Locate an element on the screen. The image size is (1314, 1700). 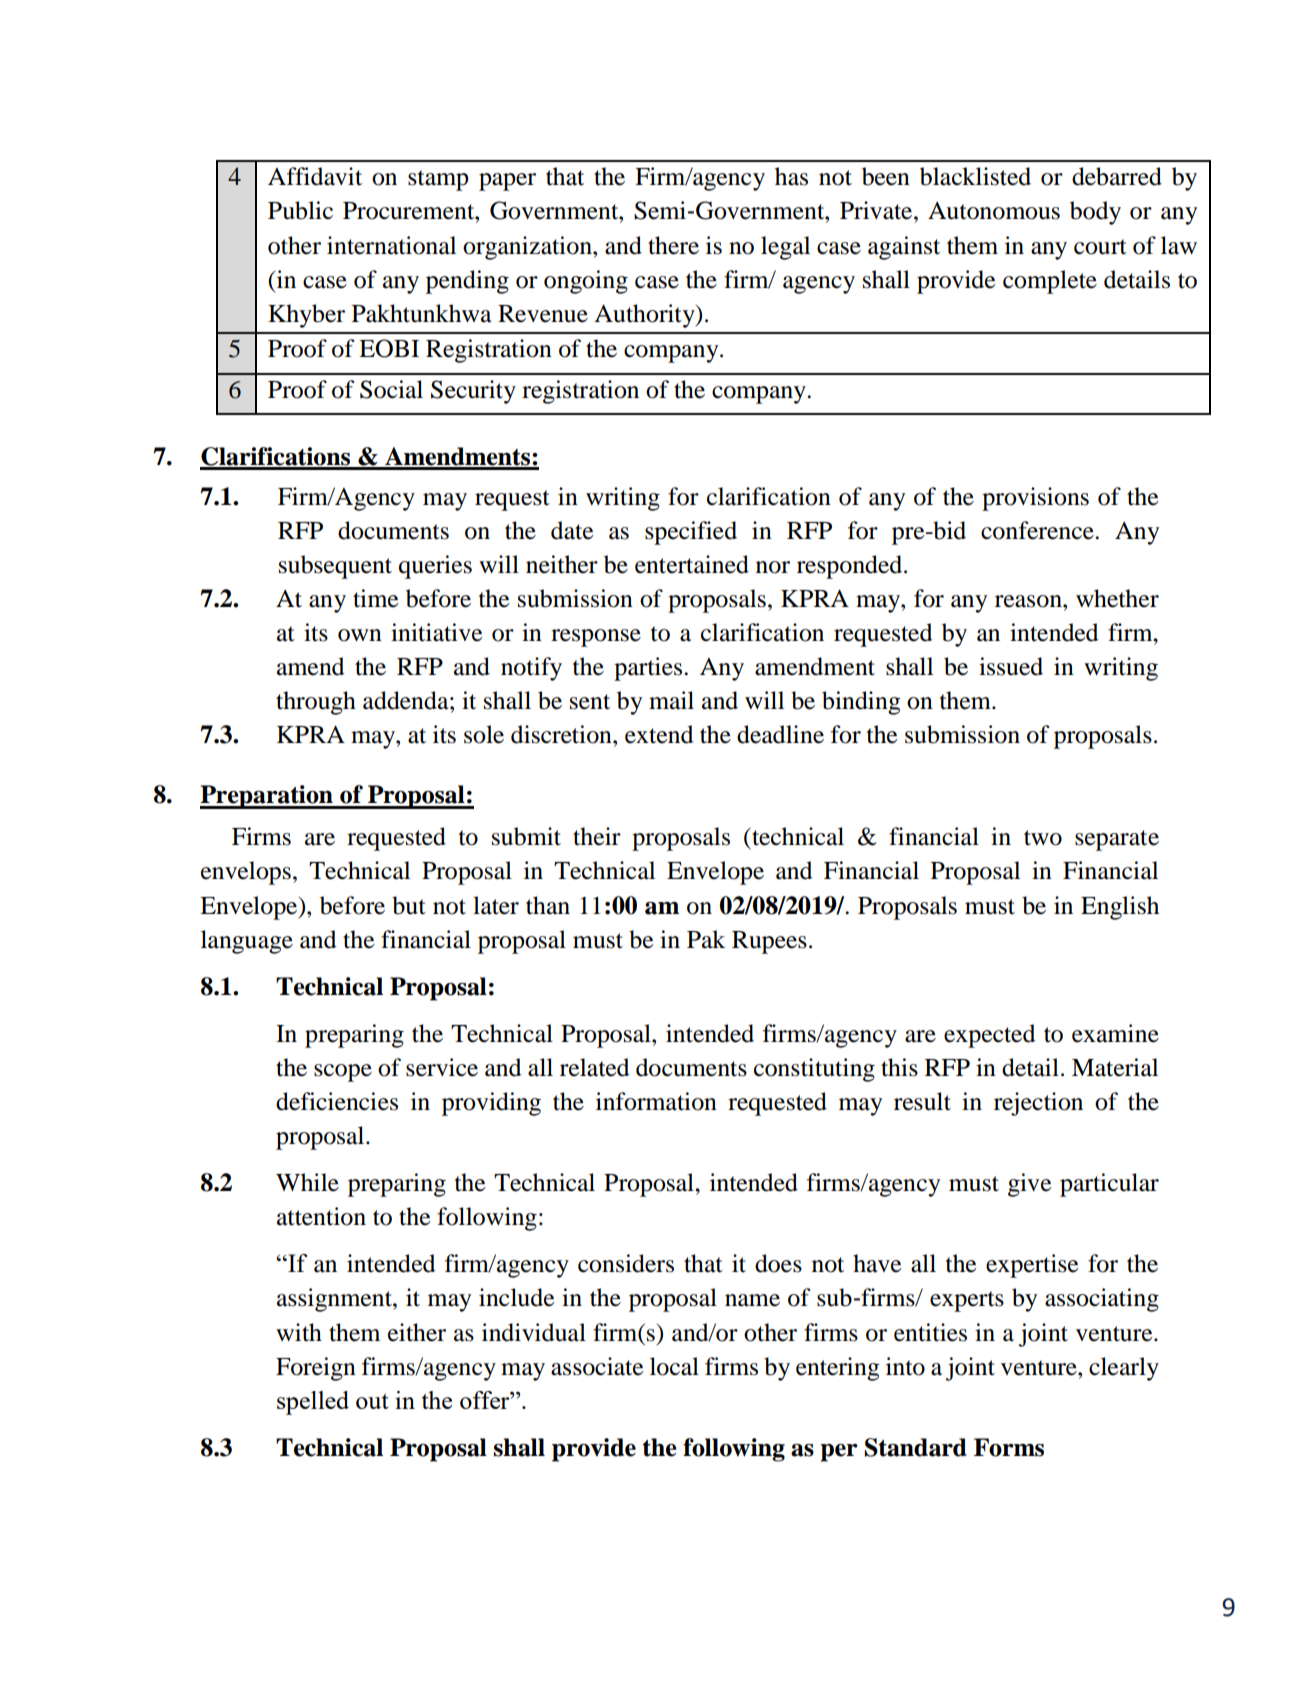
out is located at coordinates (372, 1401).
